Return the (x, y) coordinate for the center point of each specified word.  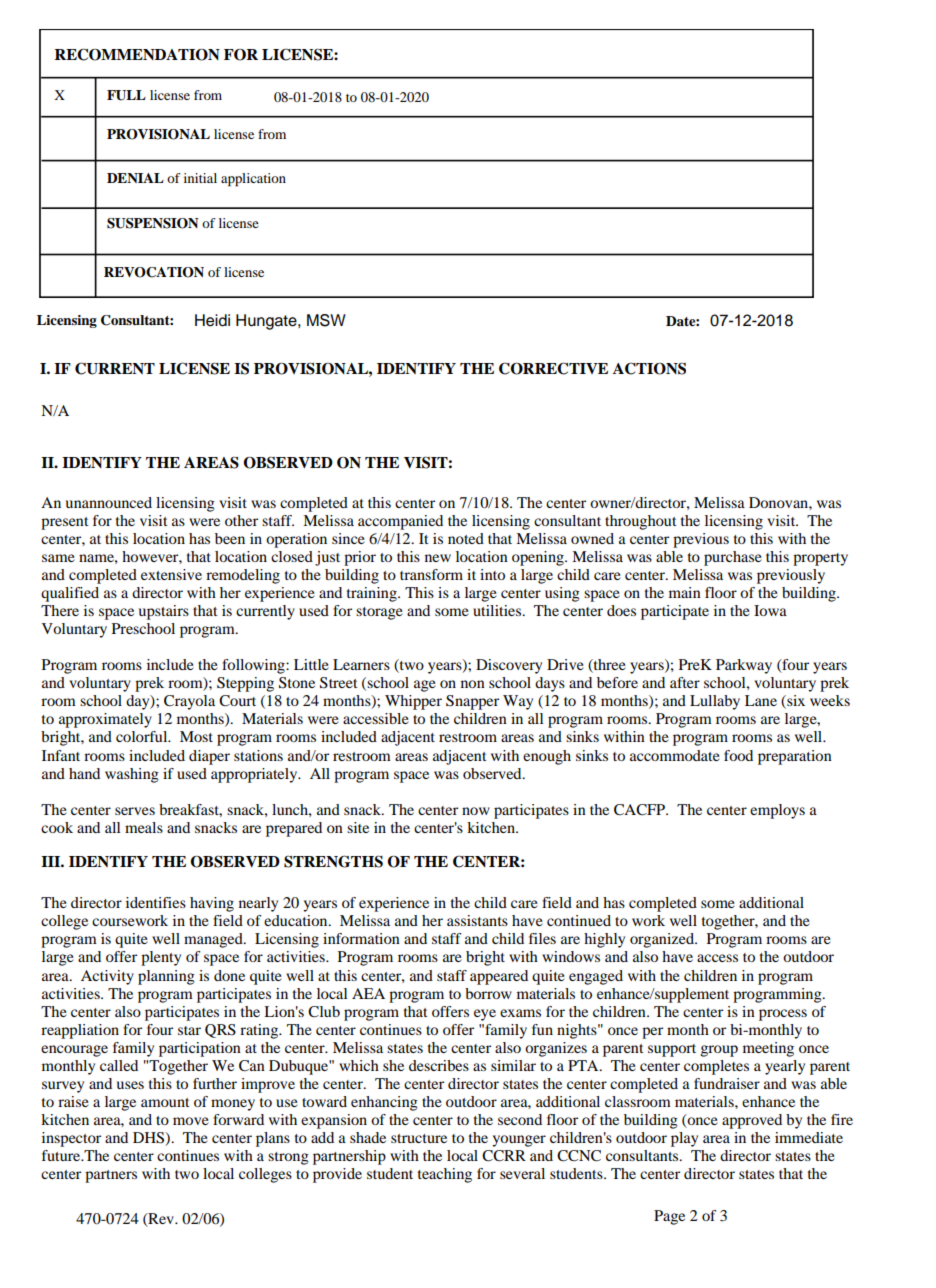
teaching (445, 1175)
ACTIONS (649, 368)
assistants (477, 920)
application (253, 180)
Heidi (212, 320)
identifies (156, 902)
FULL (126, 95)
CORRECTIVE (553, 368)
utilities (498, 610)
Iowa (770, 610)
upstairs (164, 612)
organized (663, 940)
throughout (640, 522)
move (191, 1121)
